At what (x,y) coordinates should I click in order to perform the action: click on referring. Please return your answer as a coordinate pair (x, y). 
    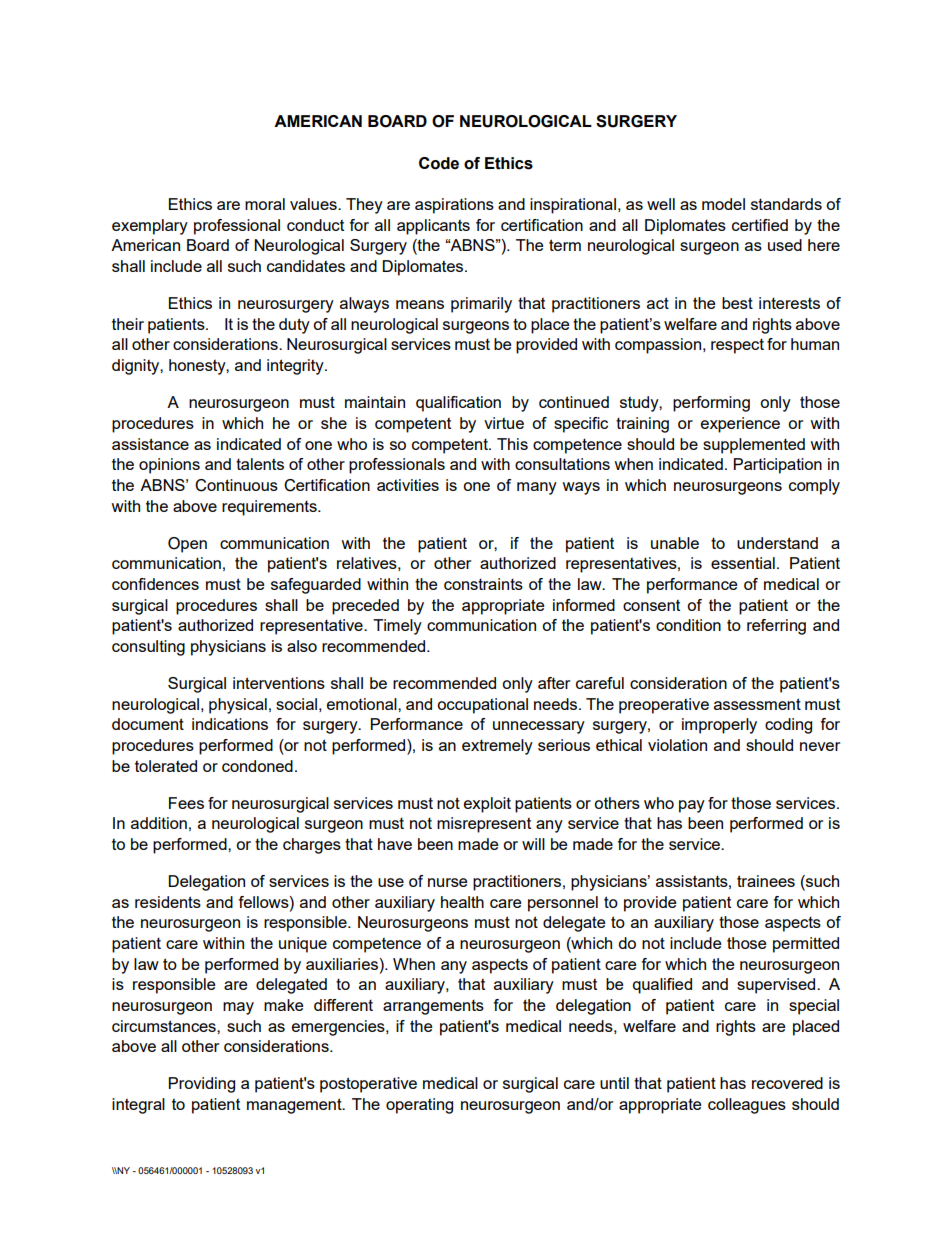
    Looking at the image, I should click on (776, 627).
